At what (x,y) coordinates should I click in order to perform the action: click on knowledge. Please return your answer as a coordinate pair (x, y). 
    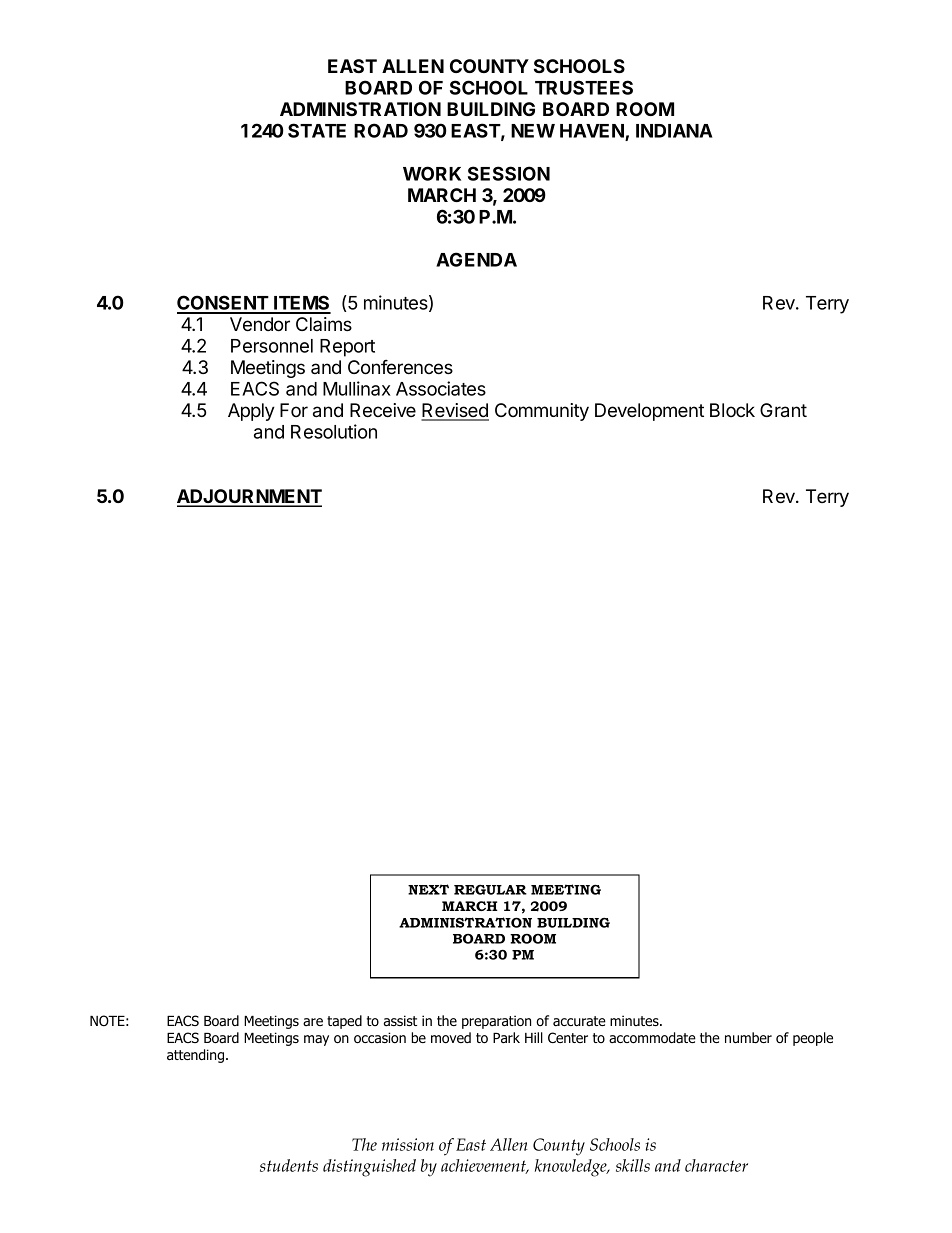
    Looking at the image, I should click on (572, 1168).
